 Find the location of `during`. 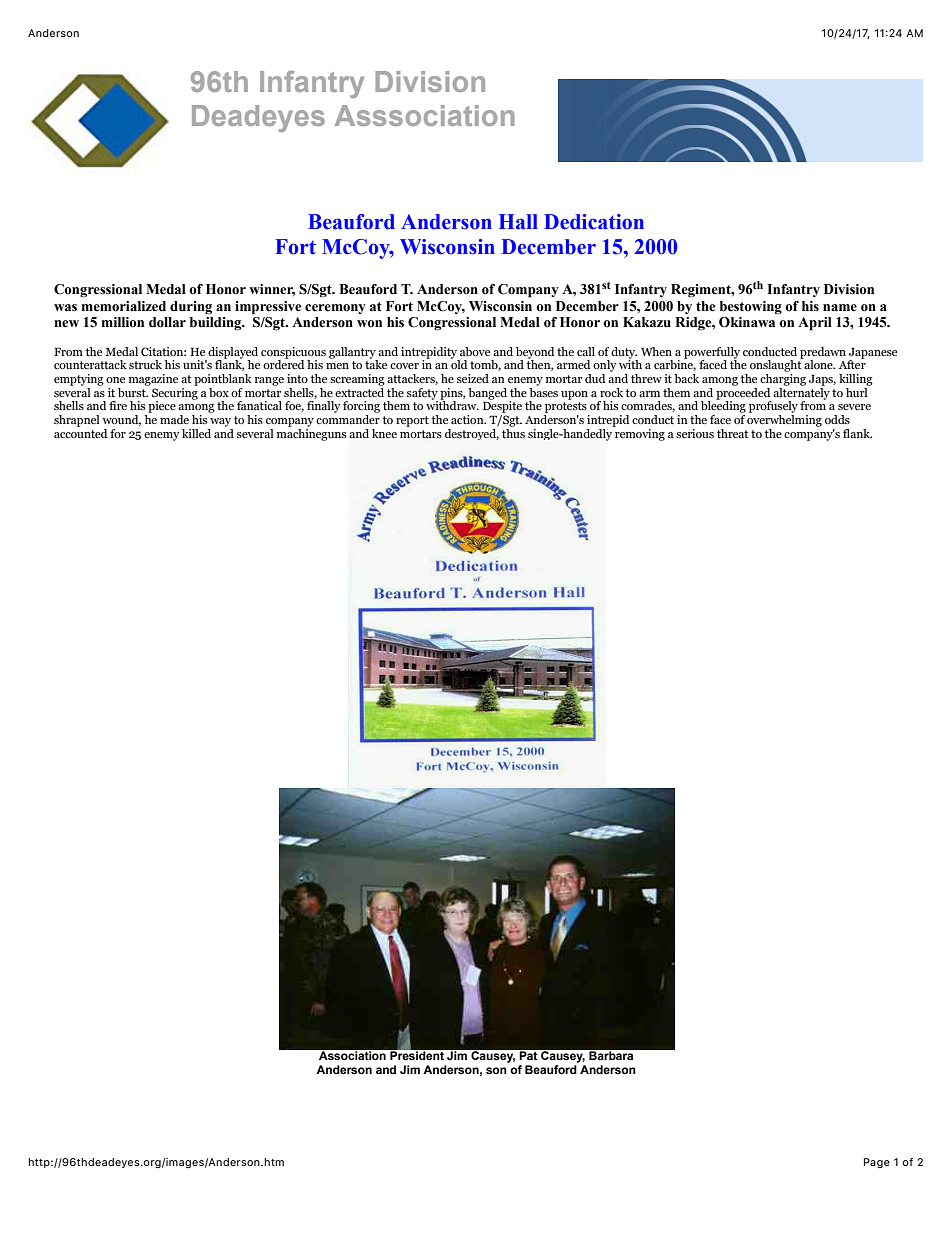

during is located at coordinates (191, 308).
